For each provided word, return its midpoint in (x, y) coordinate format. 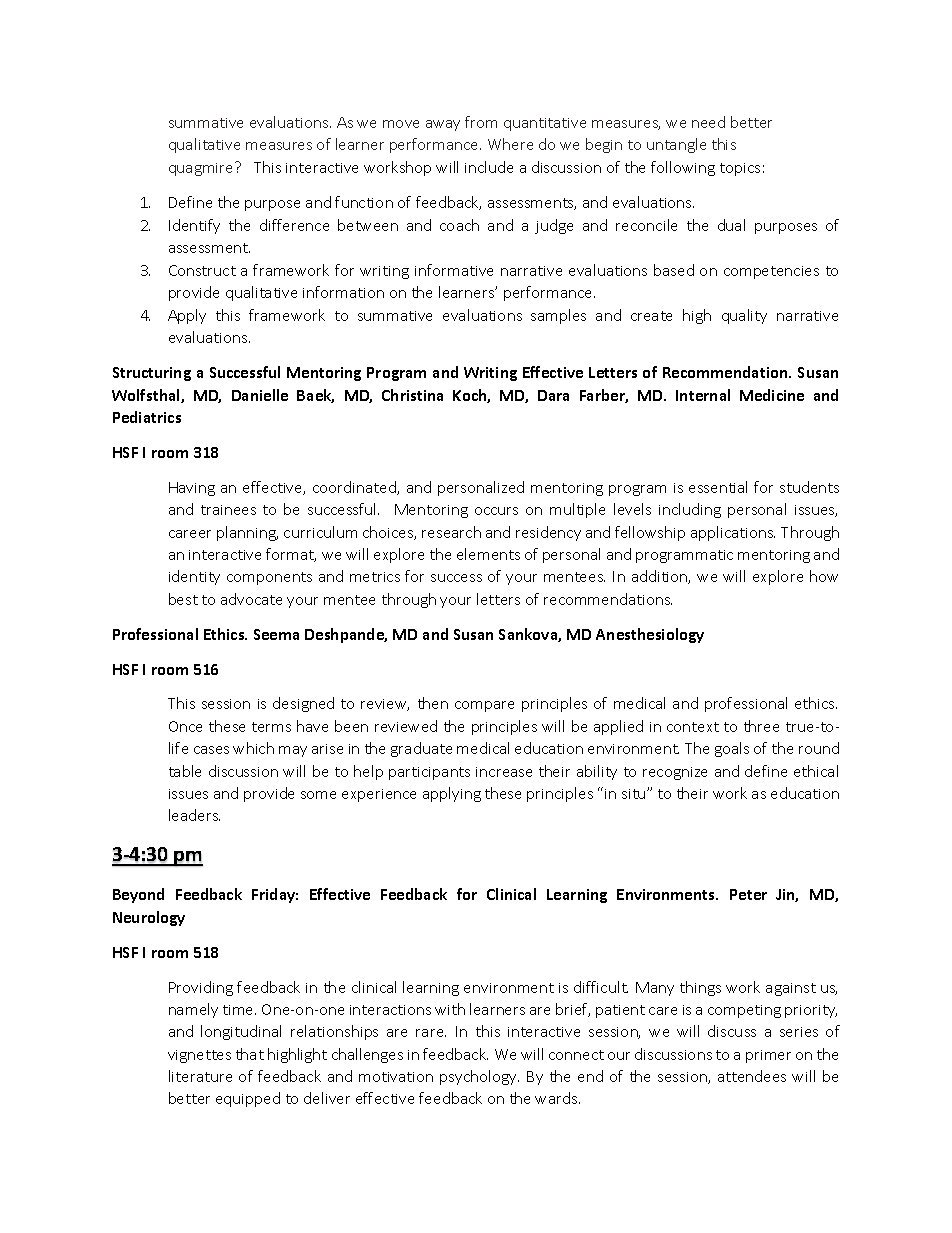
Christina (412, 395)
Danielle (260, 395)
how (824, 576)
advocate (251, 599)
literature (200, 1076)
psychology (479, 1077)
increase (504, 772)
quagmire (202, 169)
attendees (752, 1076)
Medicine (772, 395)
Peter (748, 894)
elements (488, 554)
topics (740, 169)
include (489, 167)
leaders (194, 815)
